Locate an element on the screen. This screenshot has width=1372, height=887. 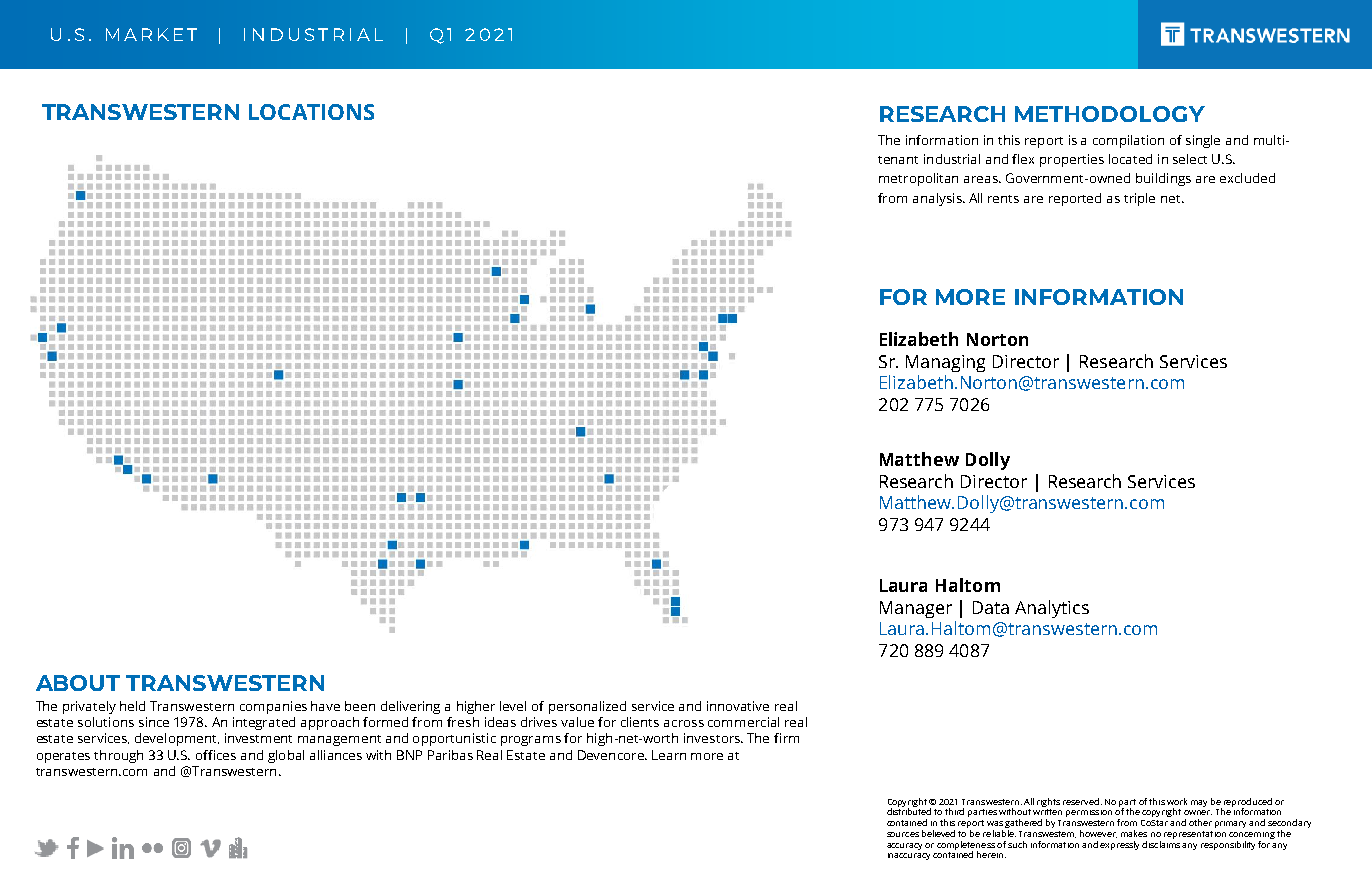
Managing is located at coordinates (945, 363).
